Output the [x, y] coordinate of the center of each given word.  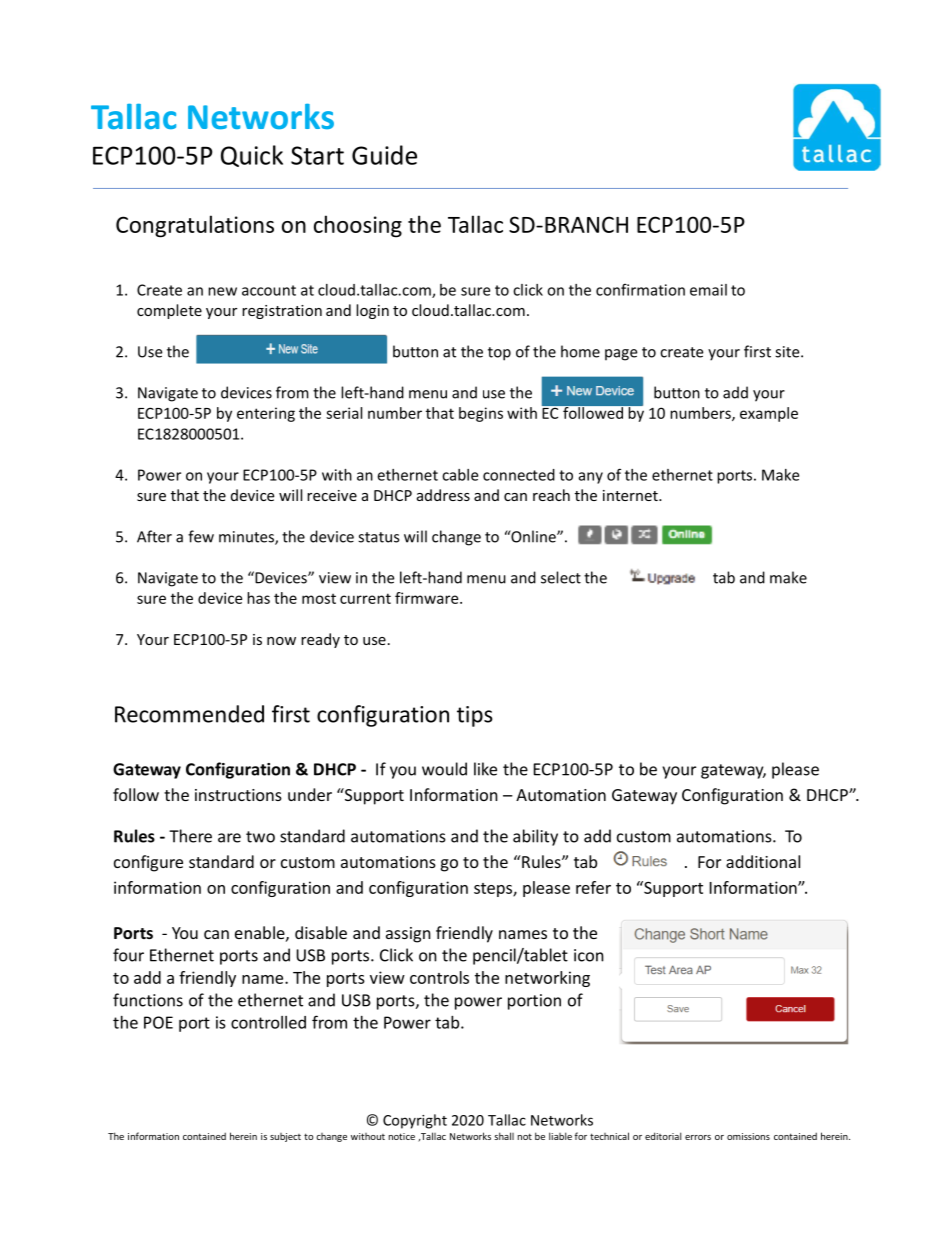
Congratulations [195, 226]
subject [285, 1137]
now [281, 641]
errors [698, 1137]
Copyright [415, 1121]
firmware [428, 598]
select [561, 577]
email [708, 290]
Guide [384, 155]
